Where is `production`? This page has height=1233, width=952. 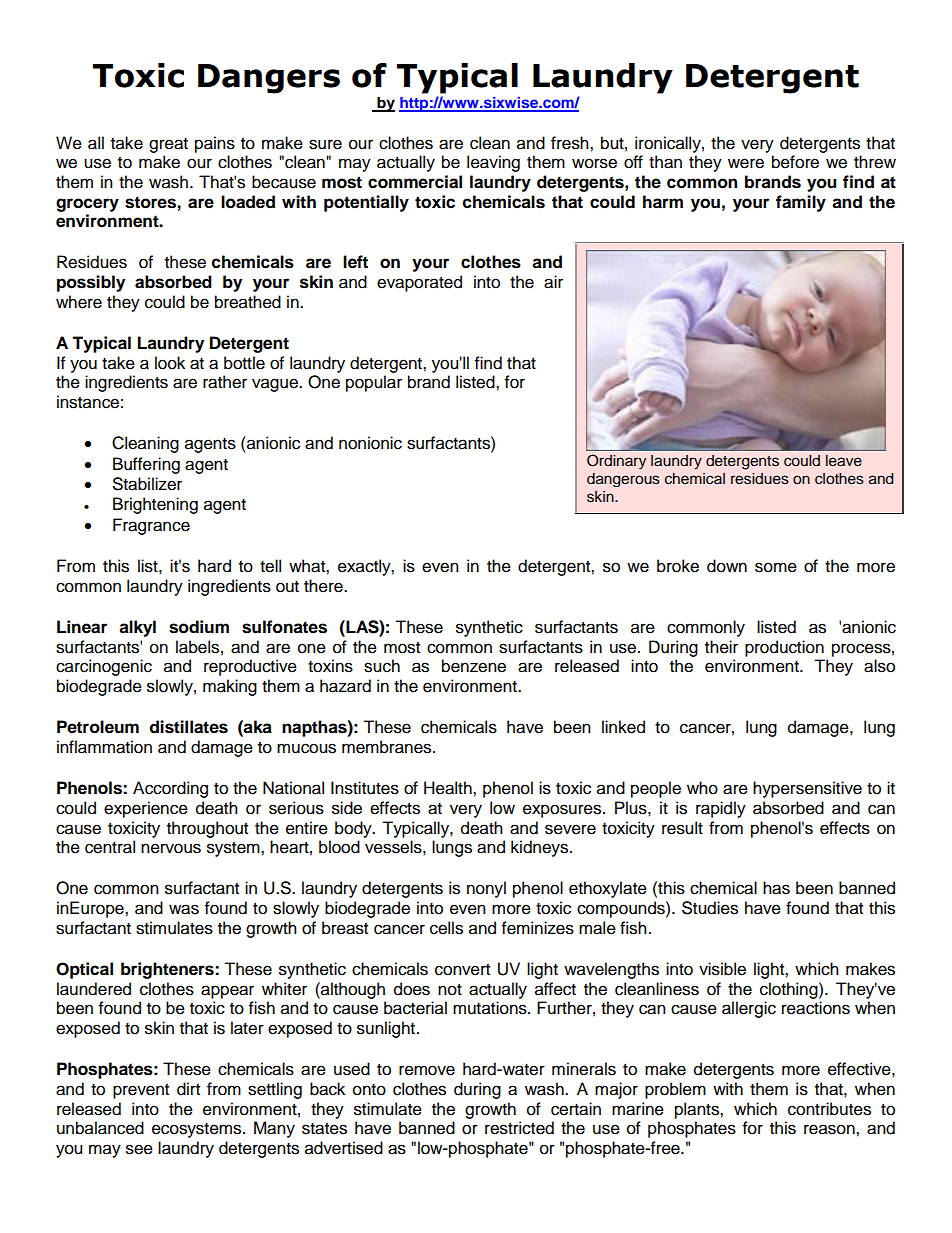 production is located at coordinates (784, 648).
